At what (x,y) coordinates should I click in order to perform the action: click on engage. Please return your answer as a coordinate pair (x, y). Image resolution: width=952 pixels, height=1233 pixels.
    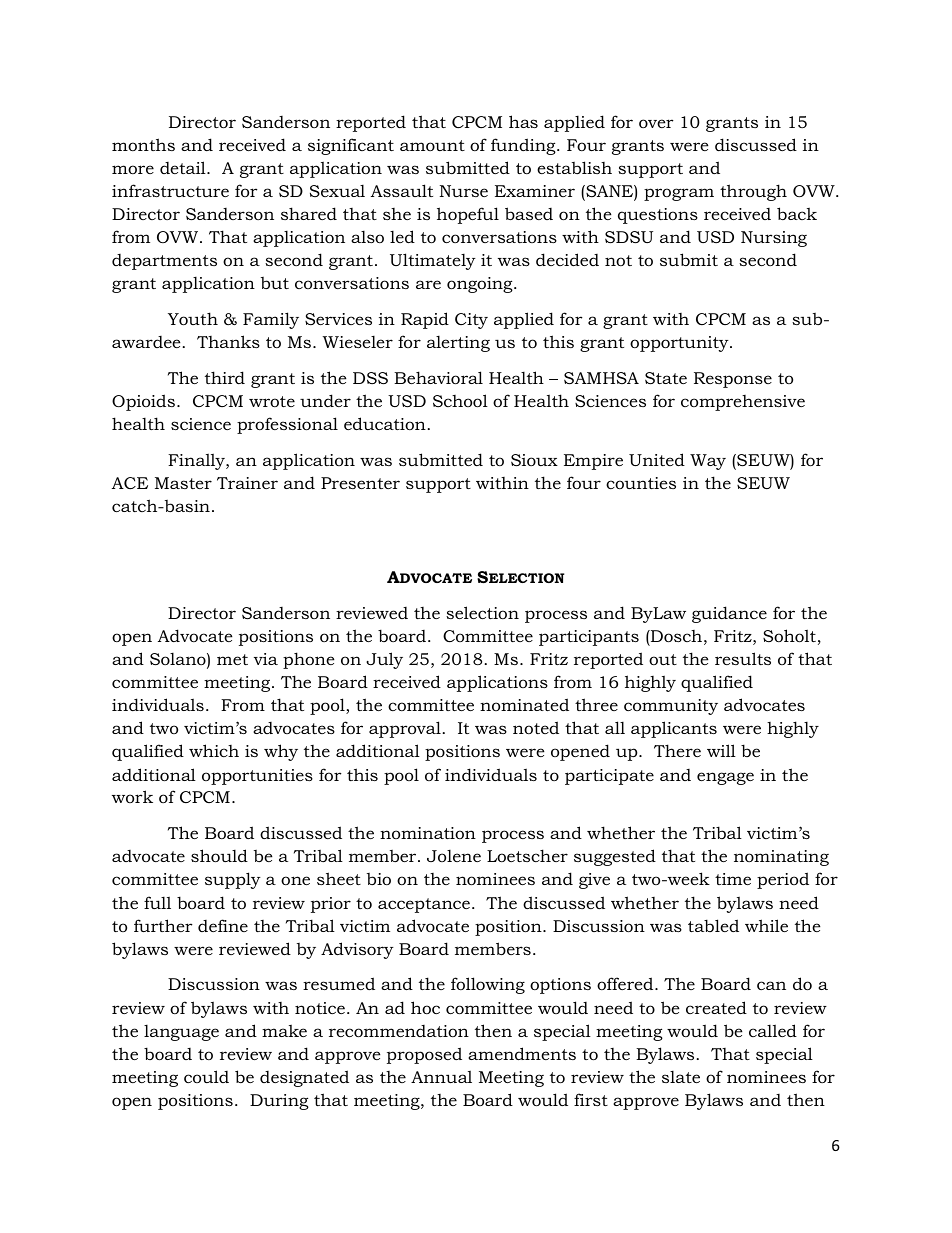
    Looking at the image, I should click on (725, 778).
